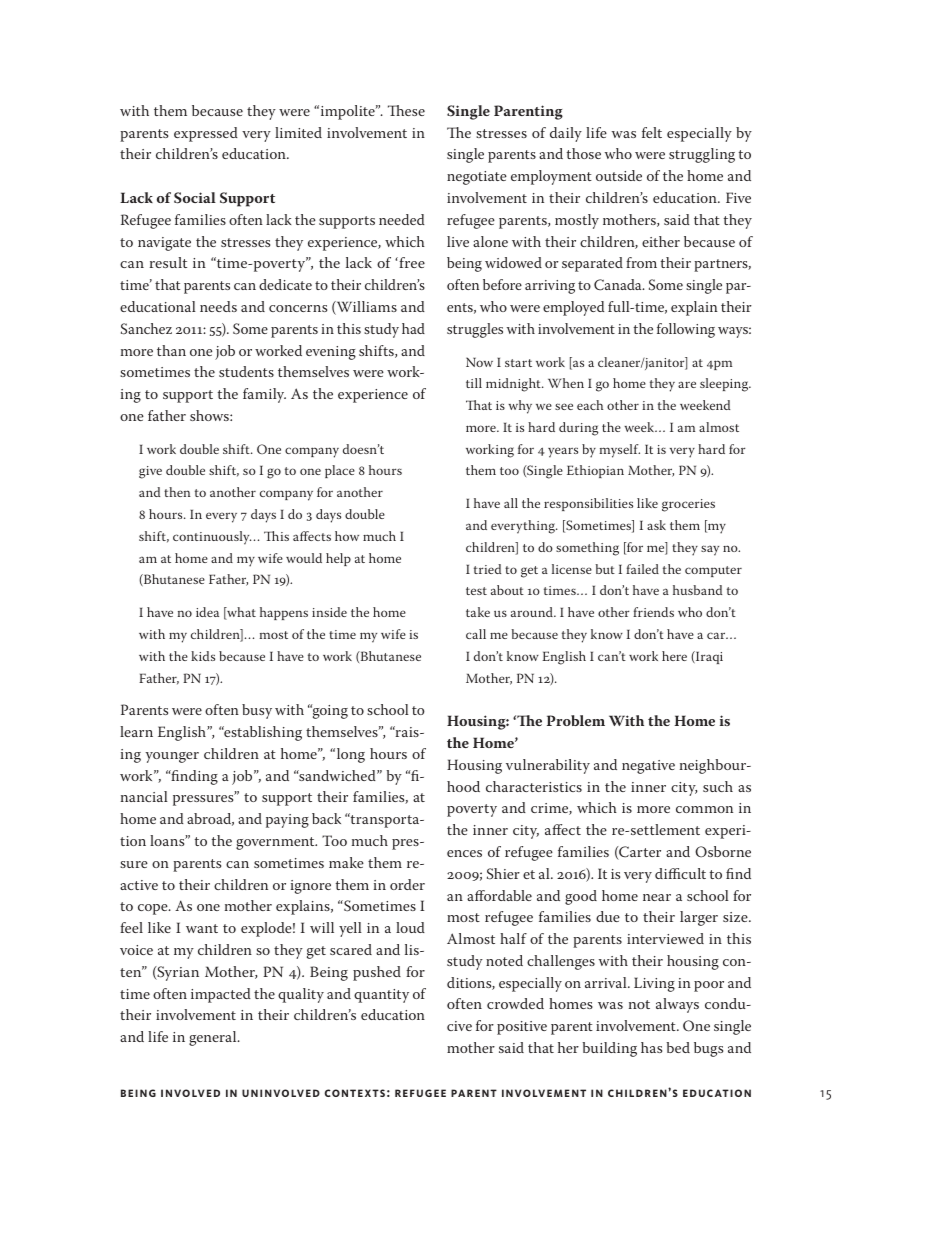  Describe the element at coordinates (413, 328) in the screenshot. I see `had` at that location.
